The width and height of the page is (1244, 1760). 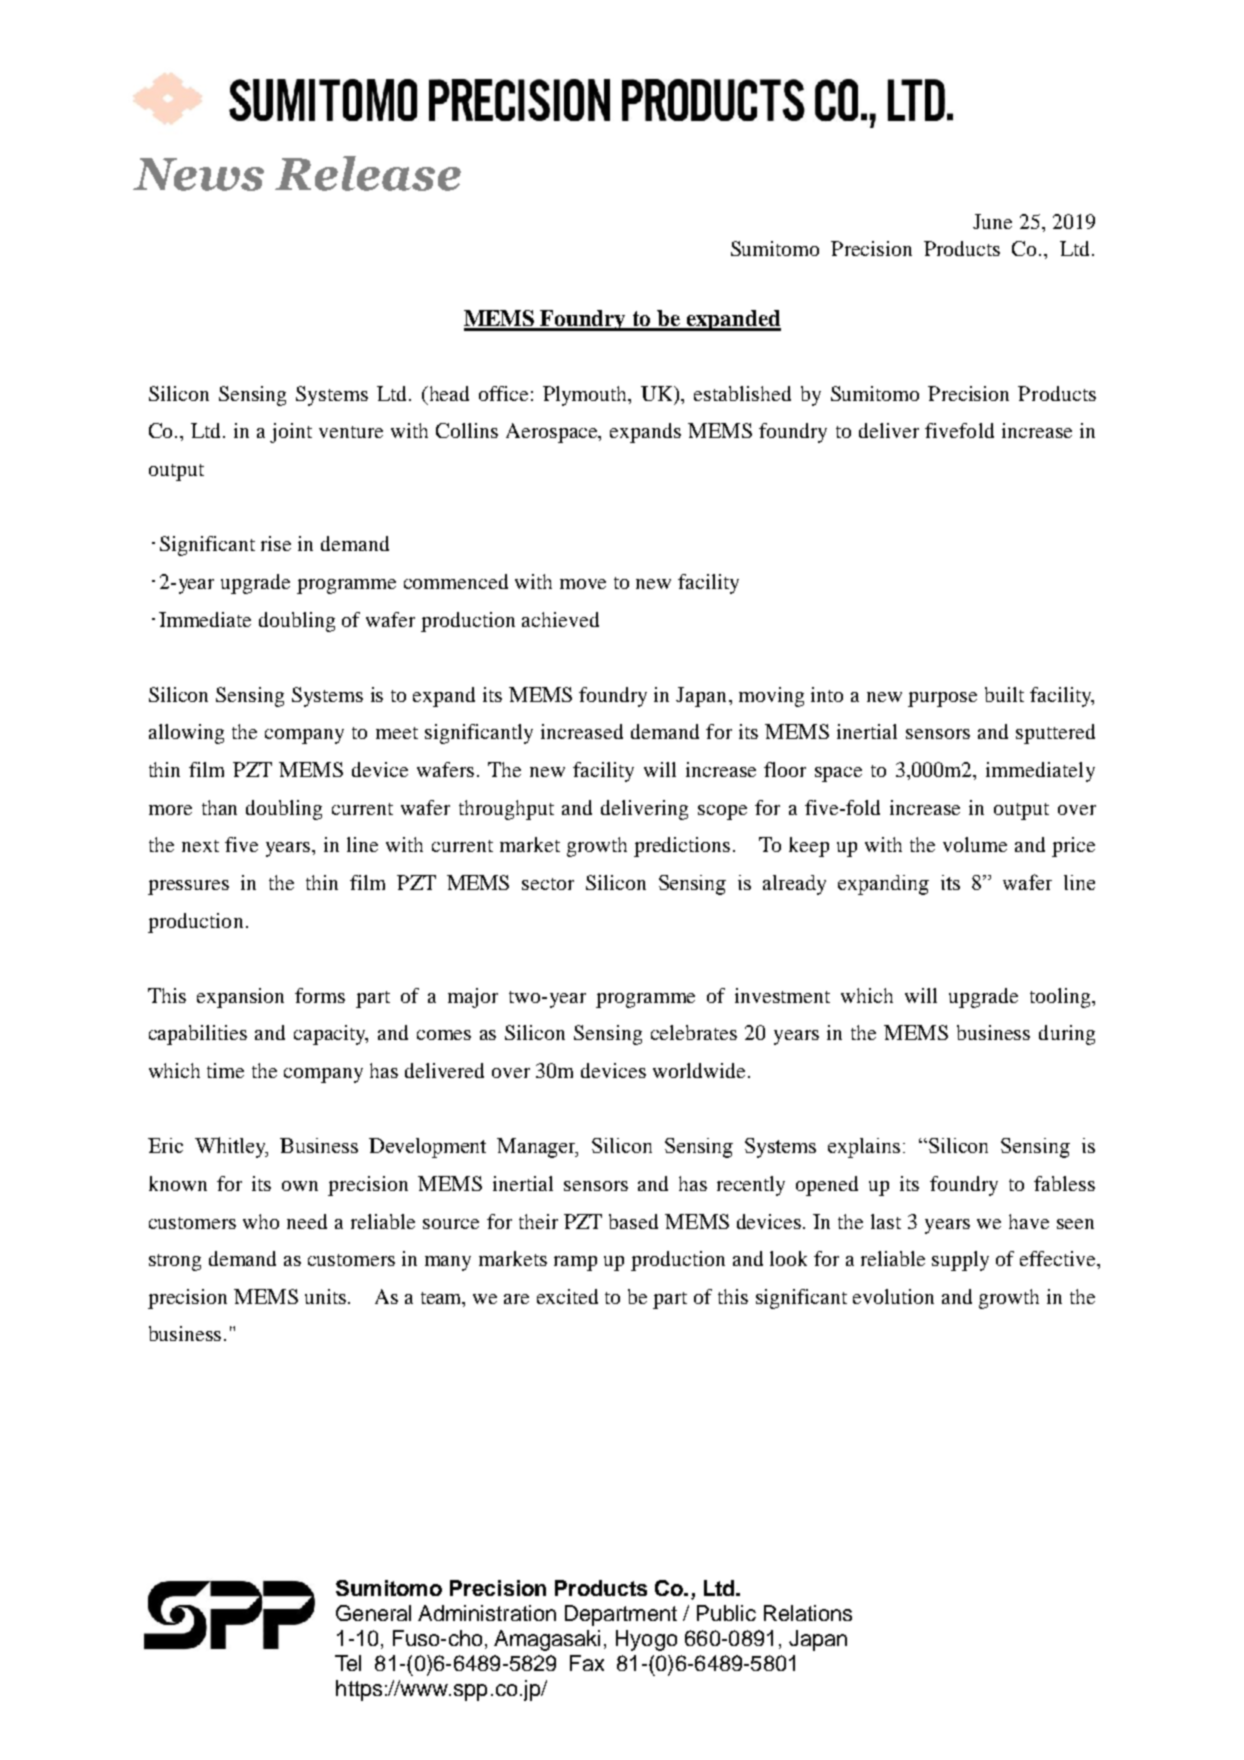 What do you see at coordinates (567, 1296) in the page?
I see `excited` at bounding box center [567, 1296].
